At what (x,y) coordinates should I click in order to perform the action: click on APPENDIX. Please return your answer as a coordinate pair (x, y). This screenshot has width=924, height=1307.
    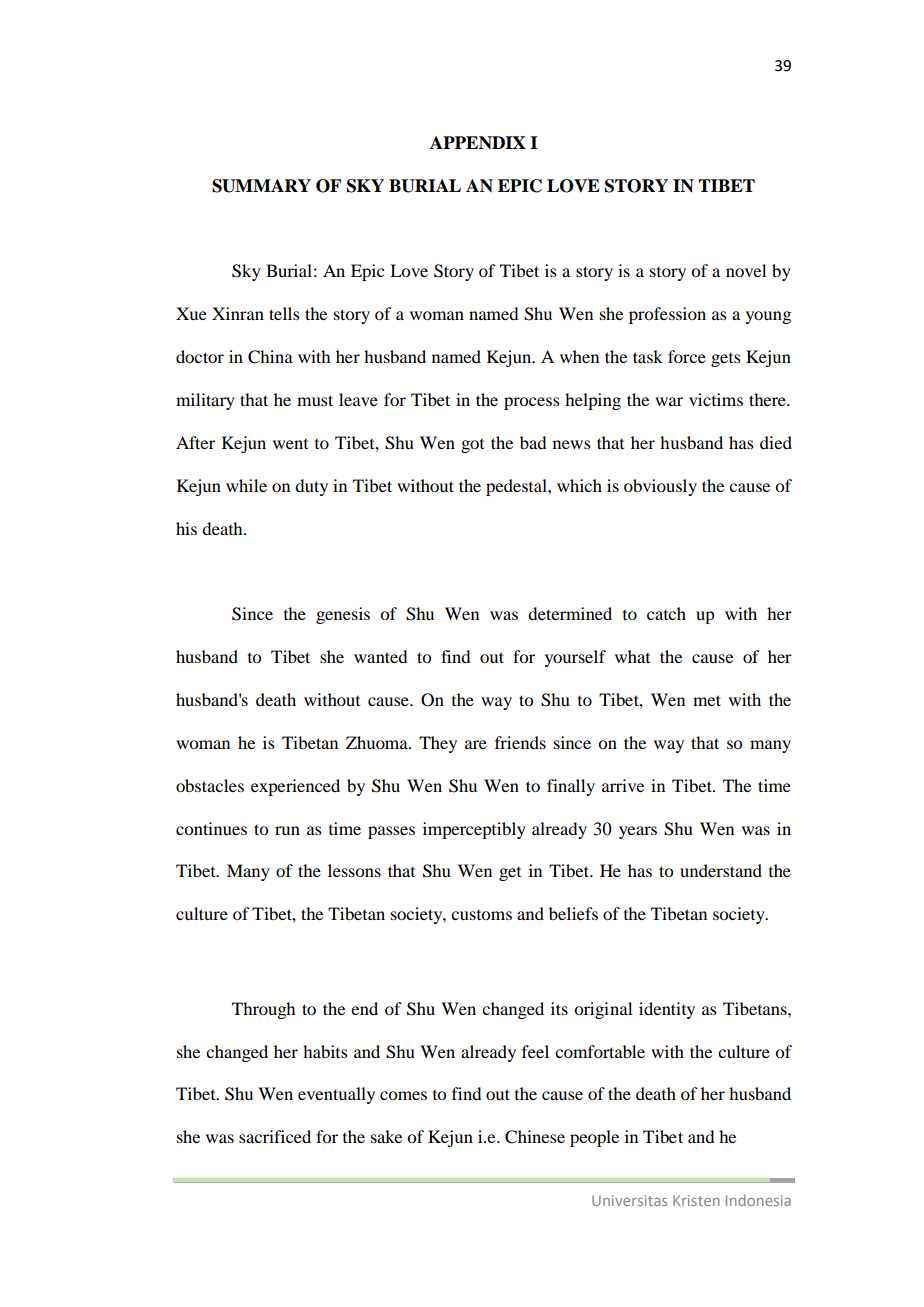
    Looking at the image, I should click on (478, 142).
